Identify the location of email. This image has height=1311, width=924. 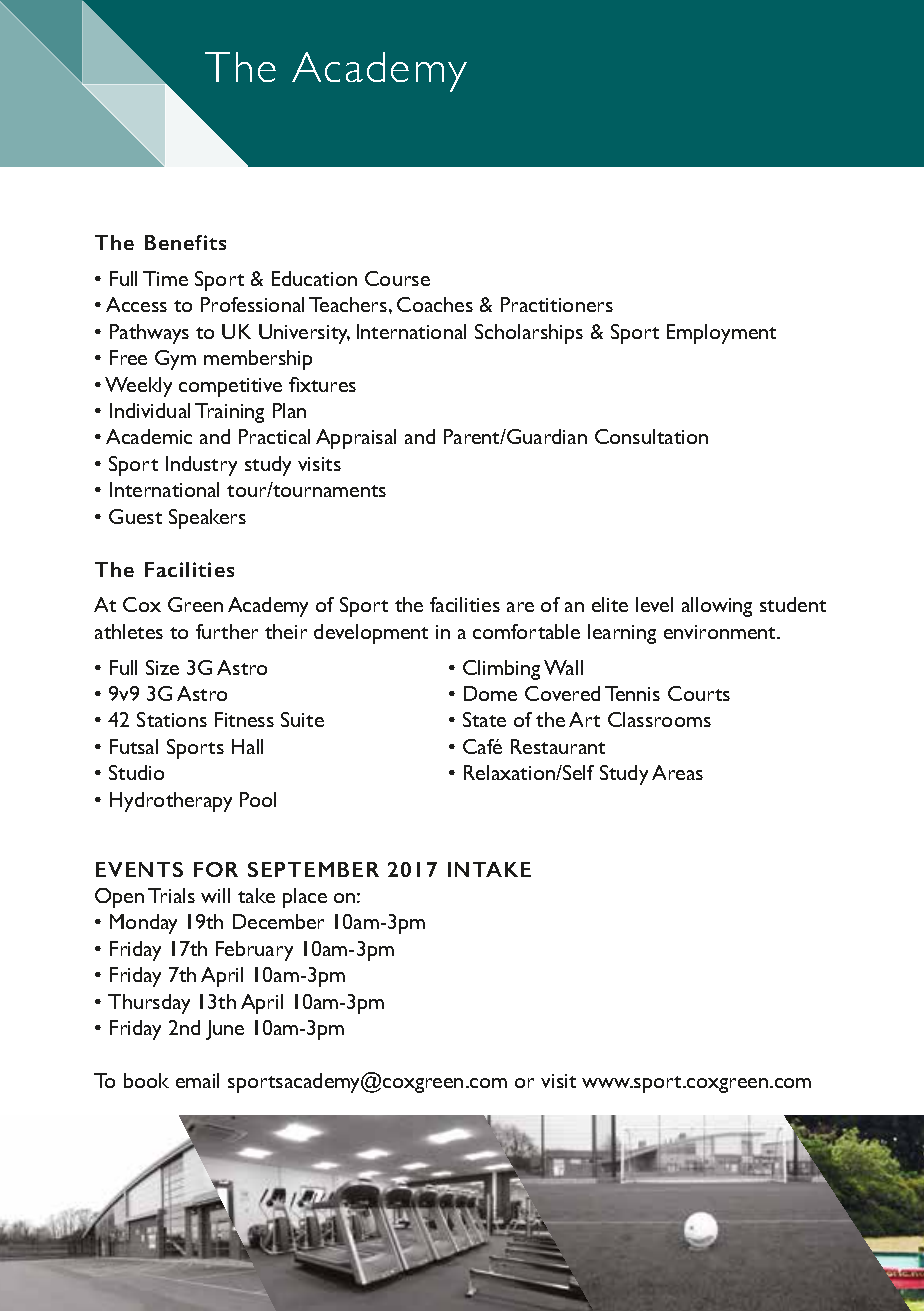
(197, 1080).
